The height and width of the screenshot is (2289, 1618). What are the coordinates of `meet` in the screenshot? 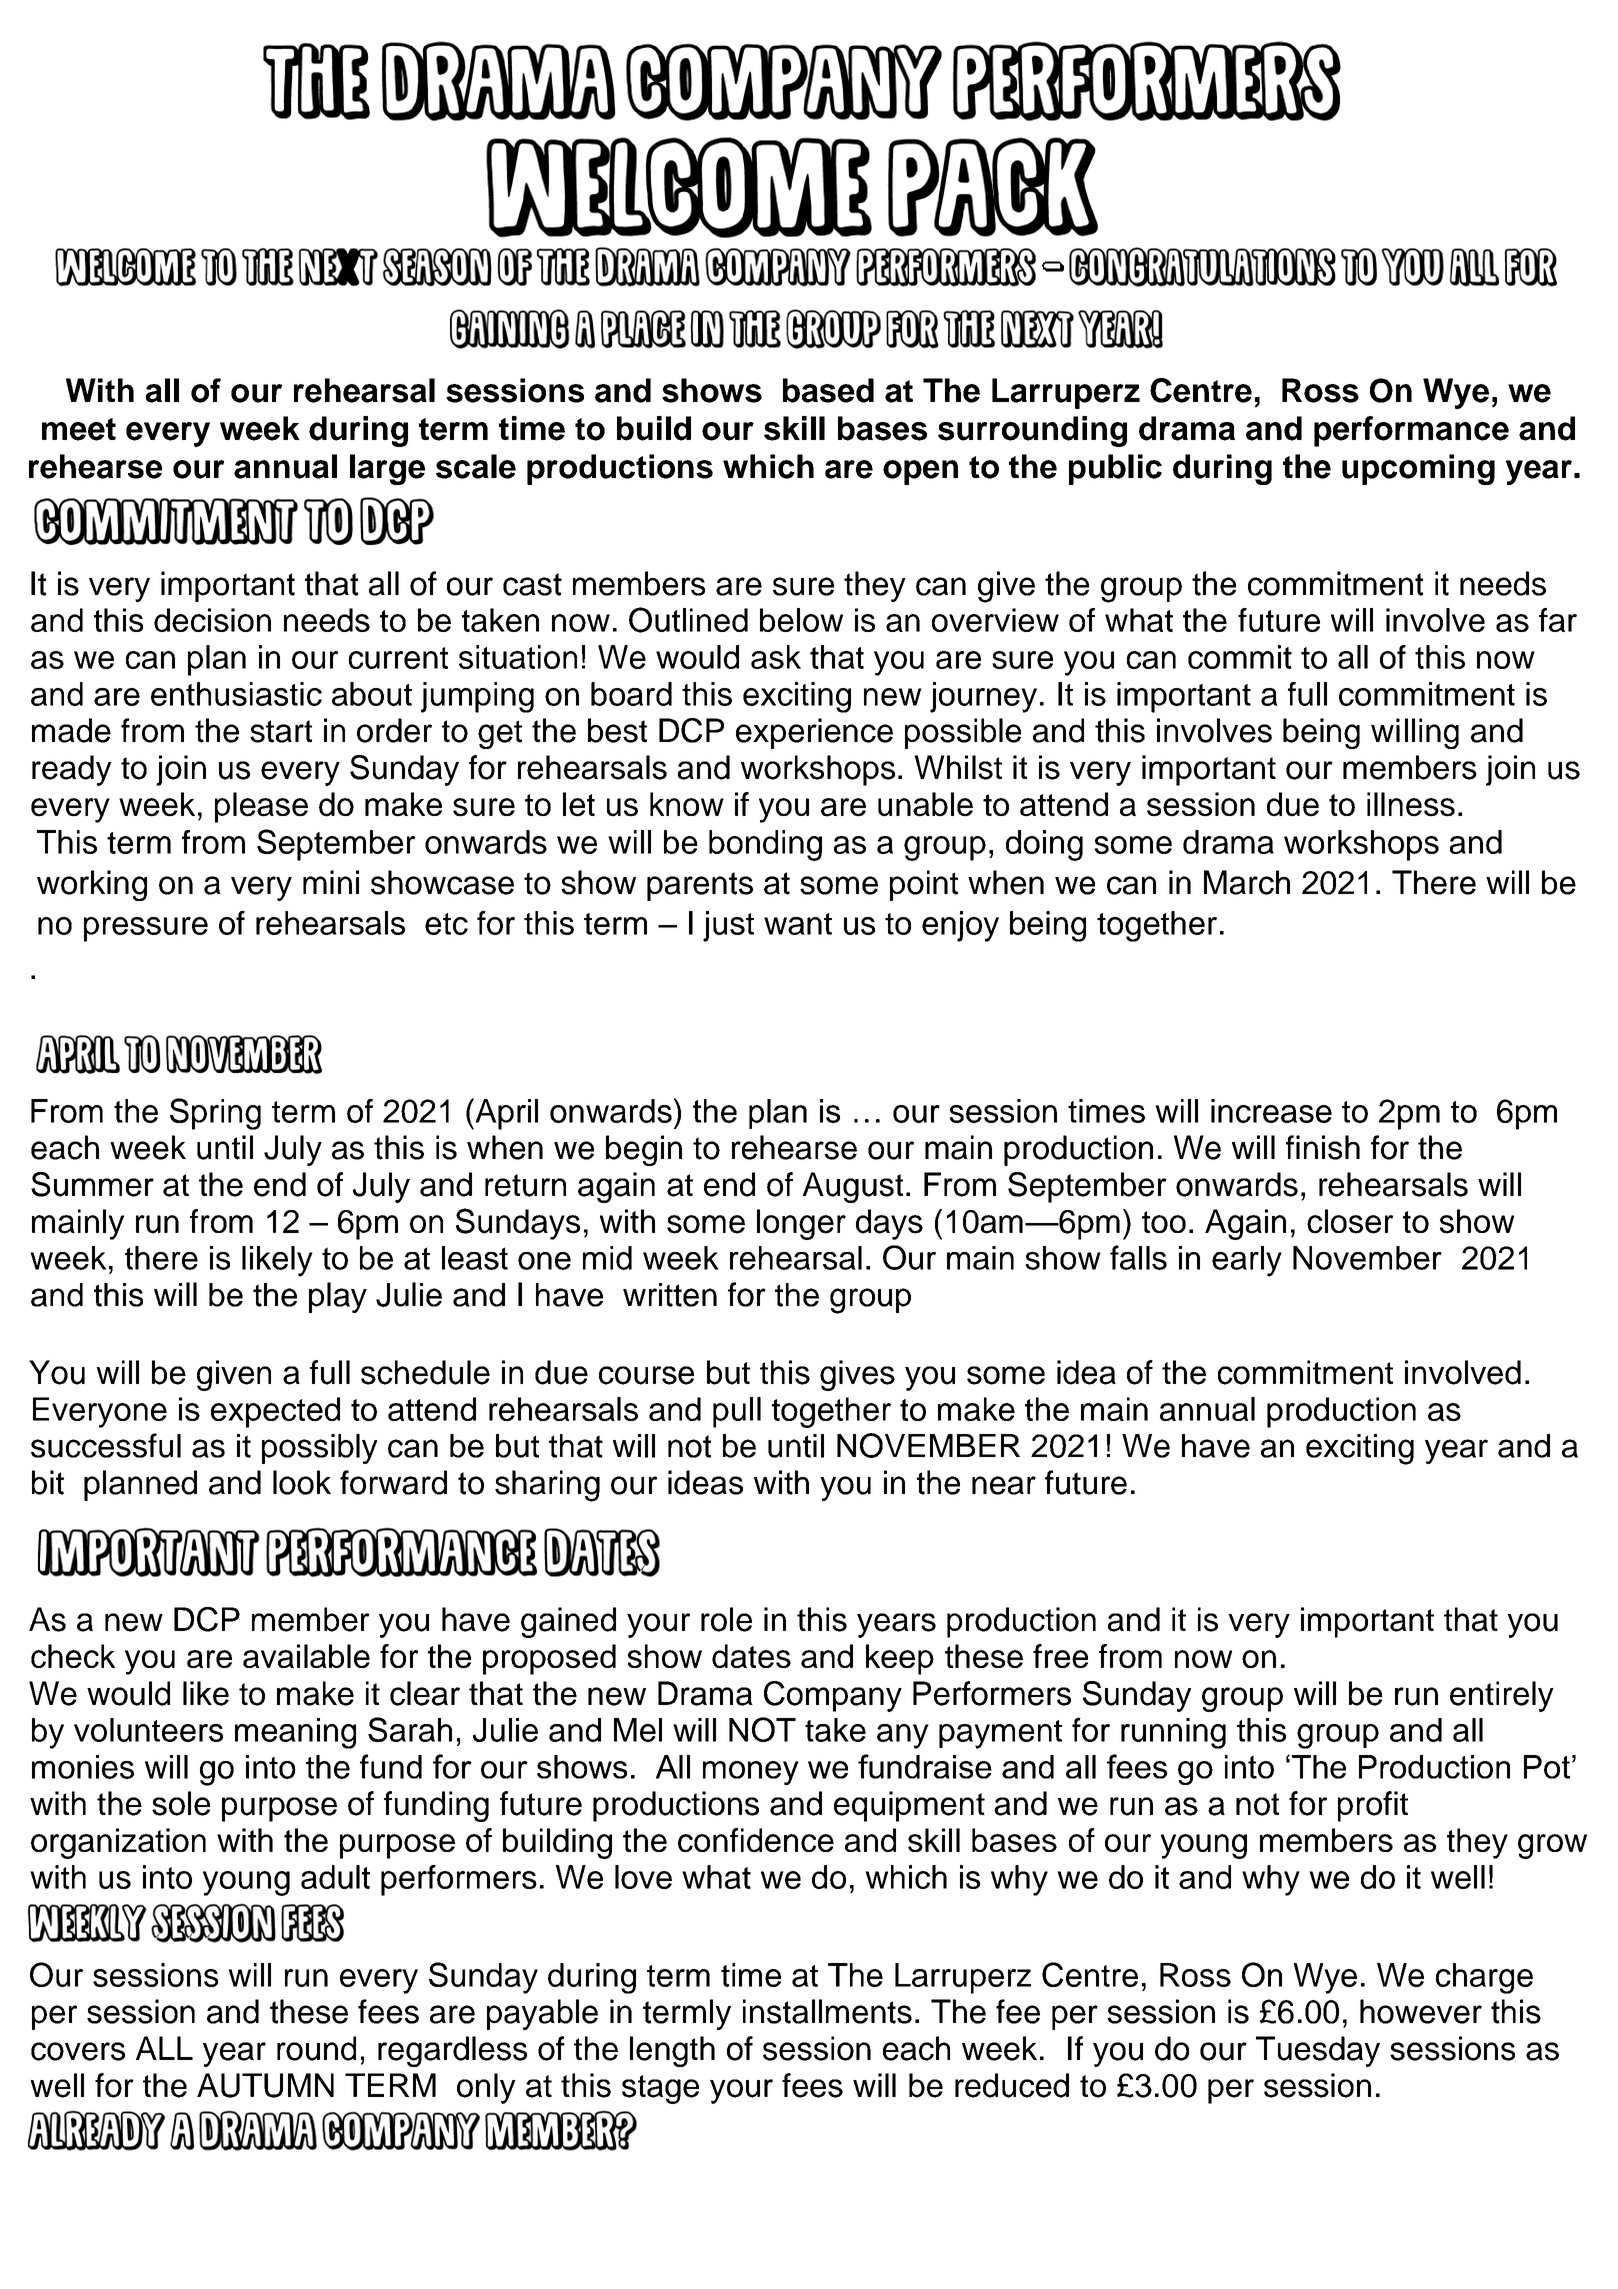 It's located at (79, 429).
